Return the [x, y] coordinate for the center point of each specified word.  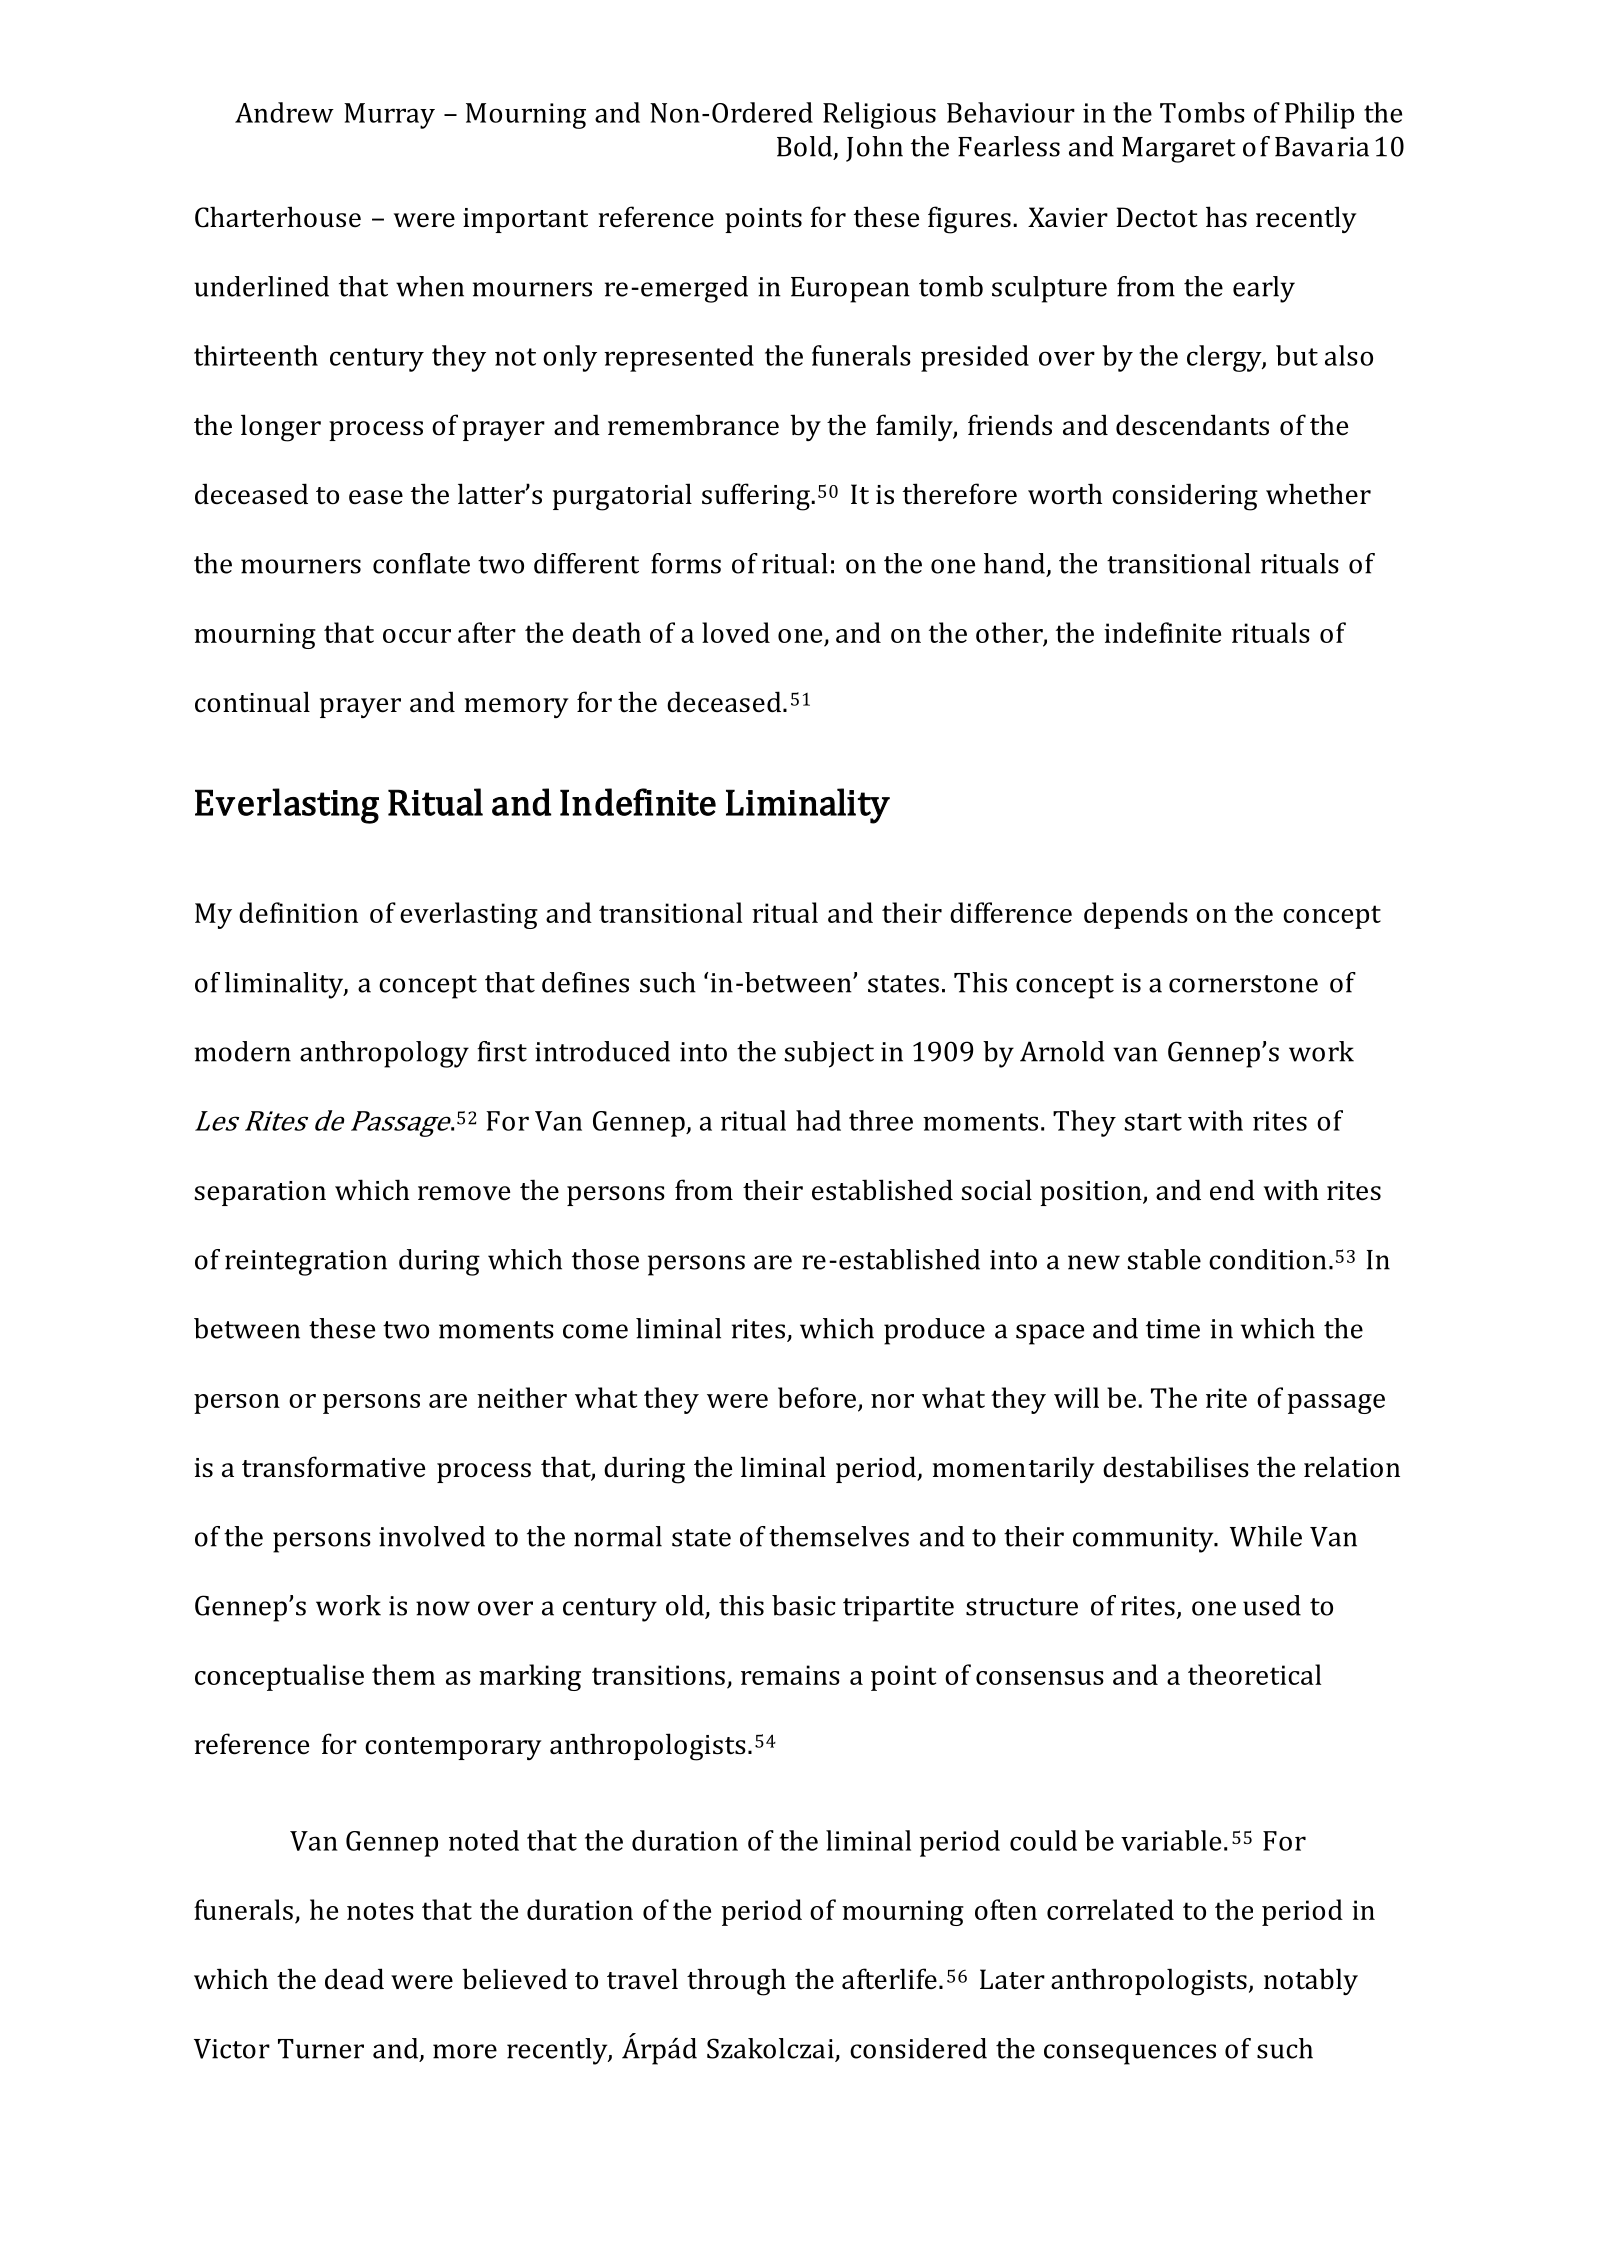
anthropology [384, 1054]
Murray [389, 116]
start [1153, 1122]
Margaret [1179, 150]
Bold [806, 147]
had [818, 1120]
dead [354, 1978]
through [736, 1982]
